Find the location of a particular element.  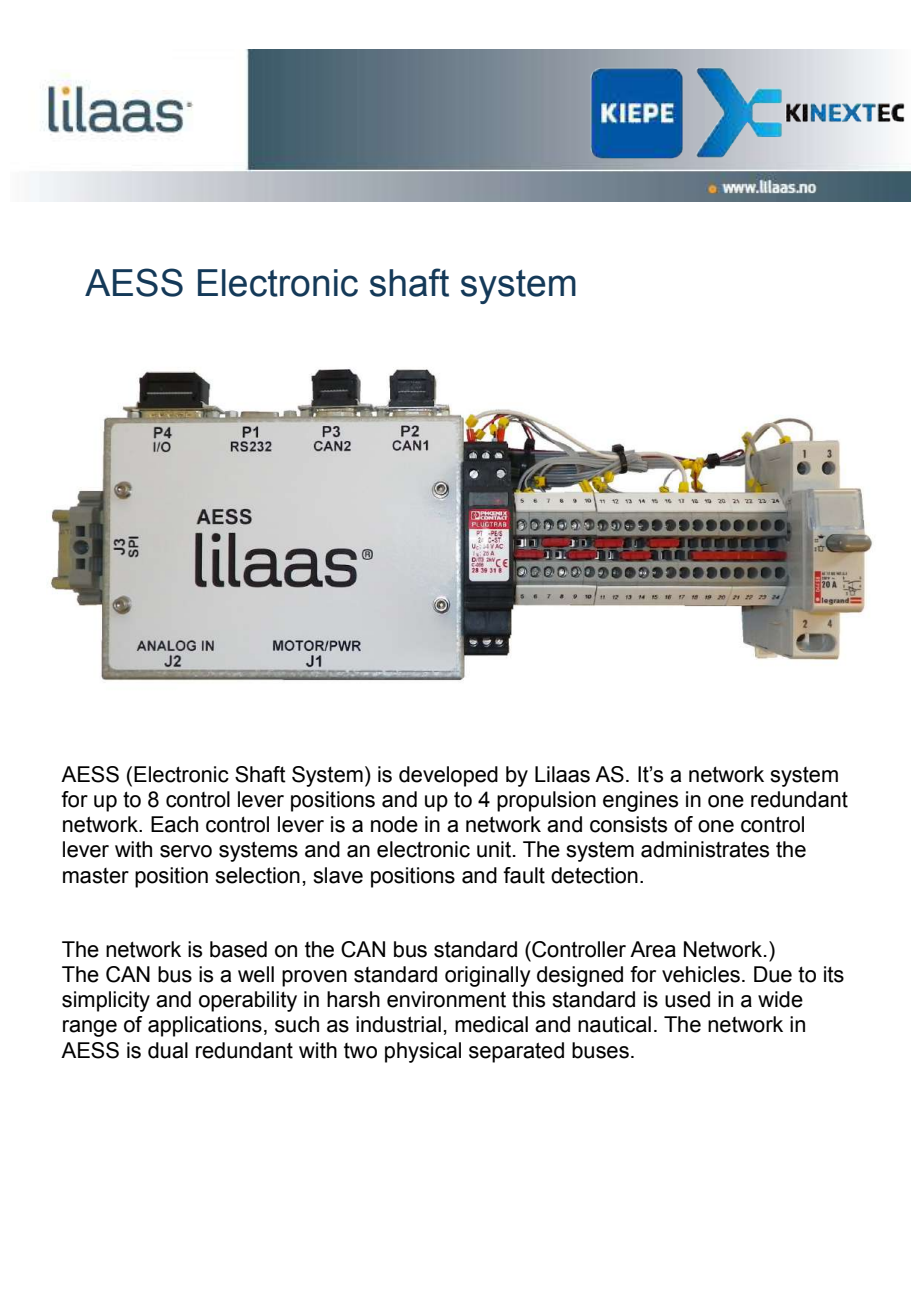

buses is located at coordinates (600, 1050).
